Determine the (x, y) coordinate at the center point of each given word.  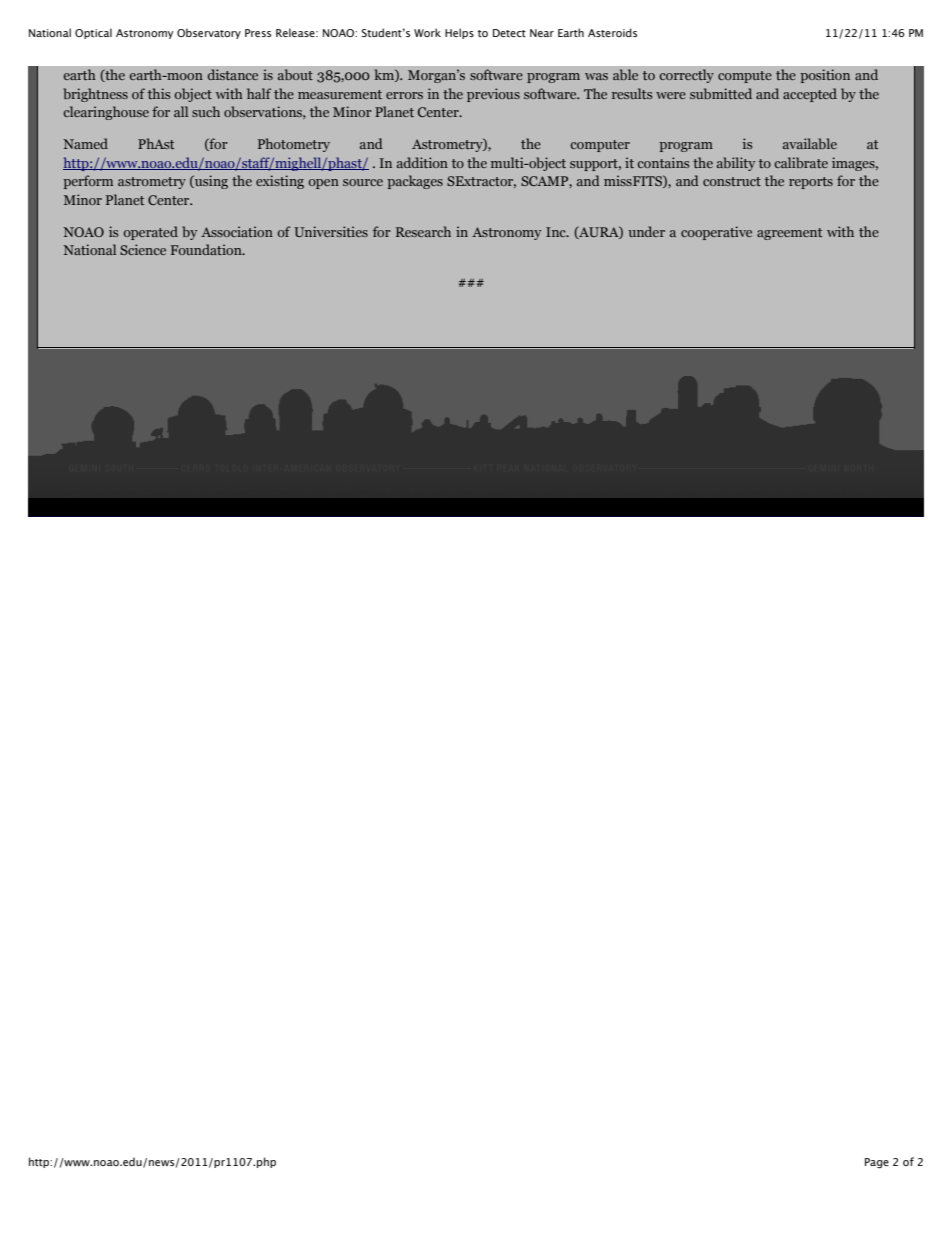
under (646, 231)
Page (877, 1163)
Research (423, 231)
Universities (331, 231)
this (159, 93)
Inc (557, 232)
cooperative (716, 233)
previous (493, 95)
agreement (789, 234)
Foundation (207, 249)
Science (143, 249)
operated (150, 233)
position (825, 76)
